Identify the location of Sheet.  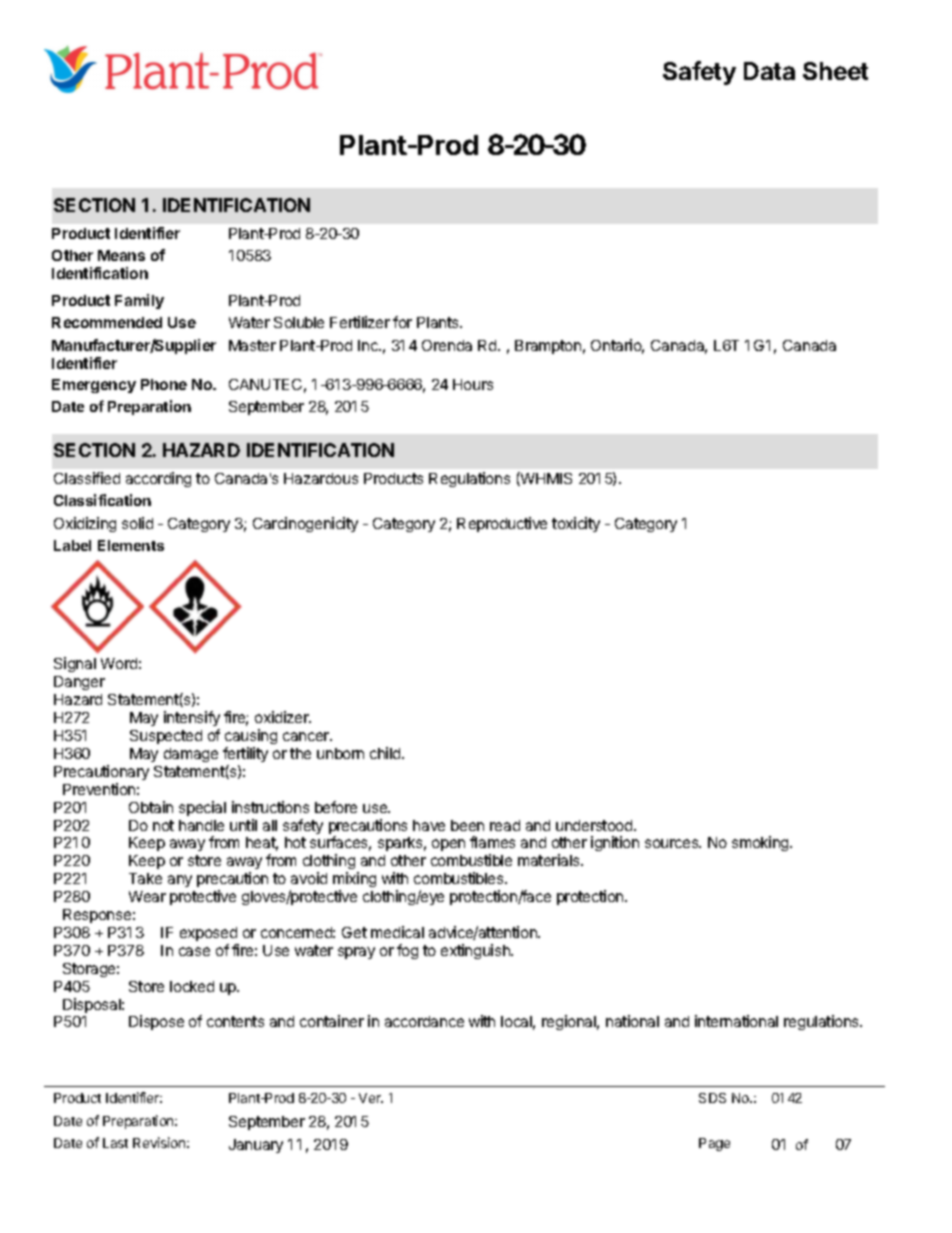
(835, 71).
